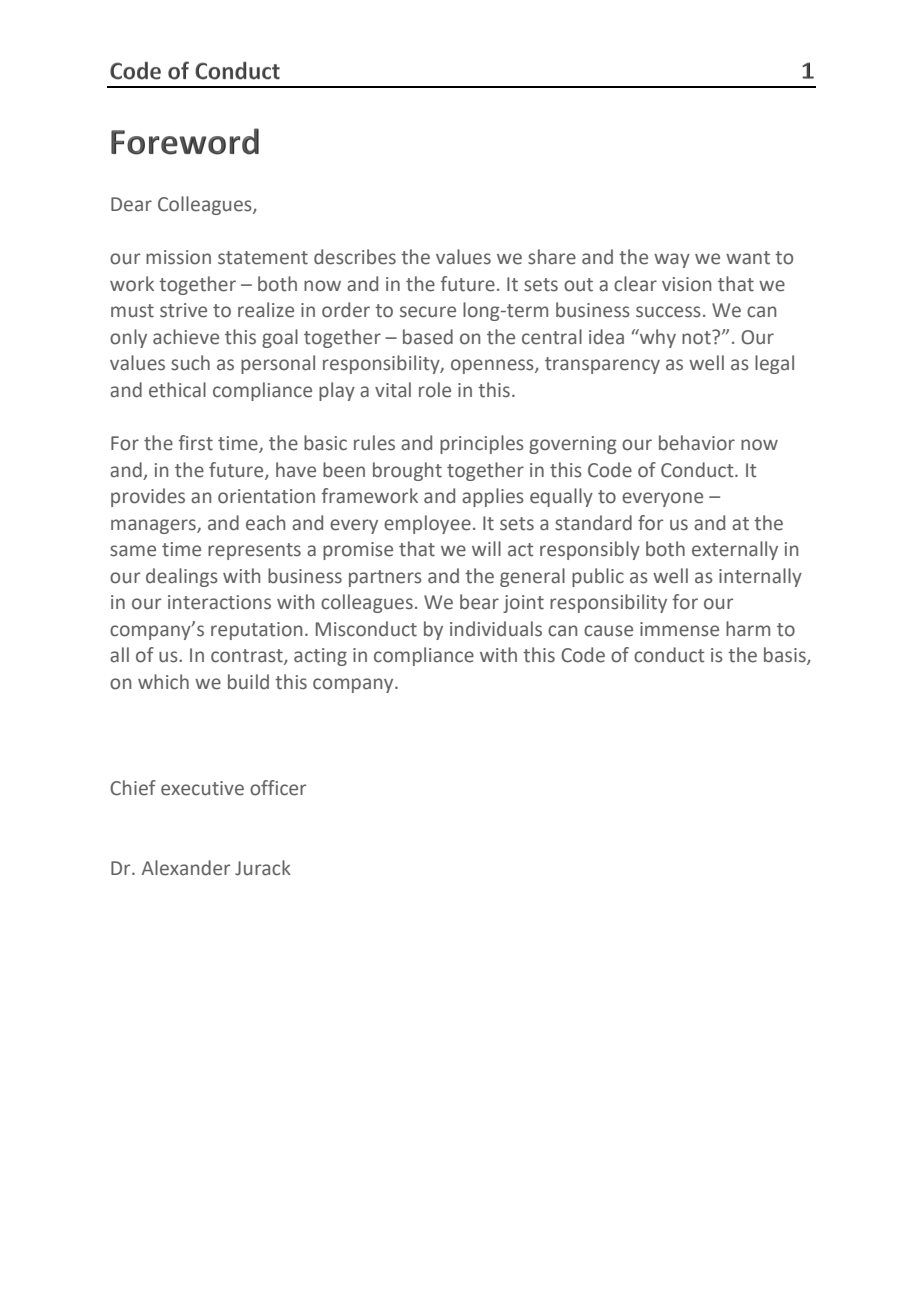 Image resolution: width=924 pixels, height=1308 pixels. What do you see at coordinates (427, 524) in the screenshot?
I see `employee` at bounding box center [427, 524].
